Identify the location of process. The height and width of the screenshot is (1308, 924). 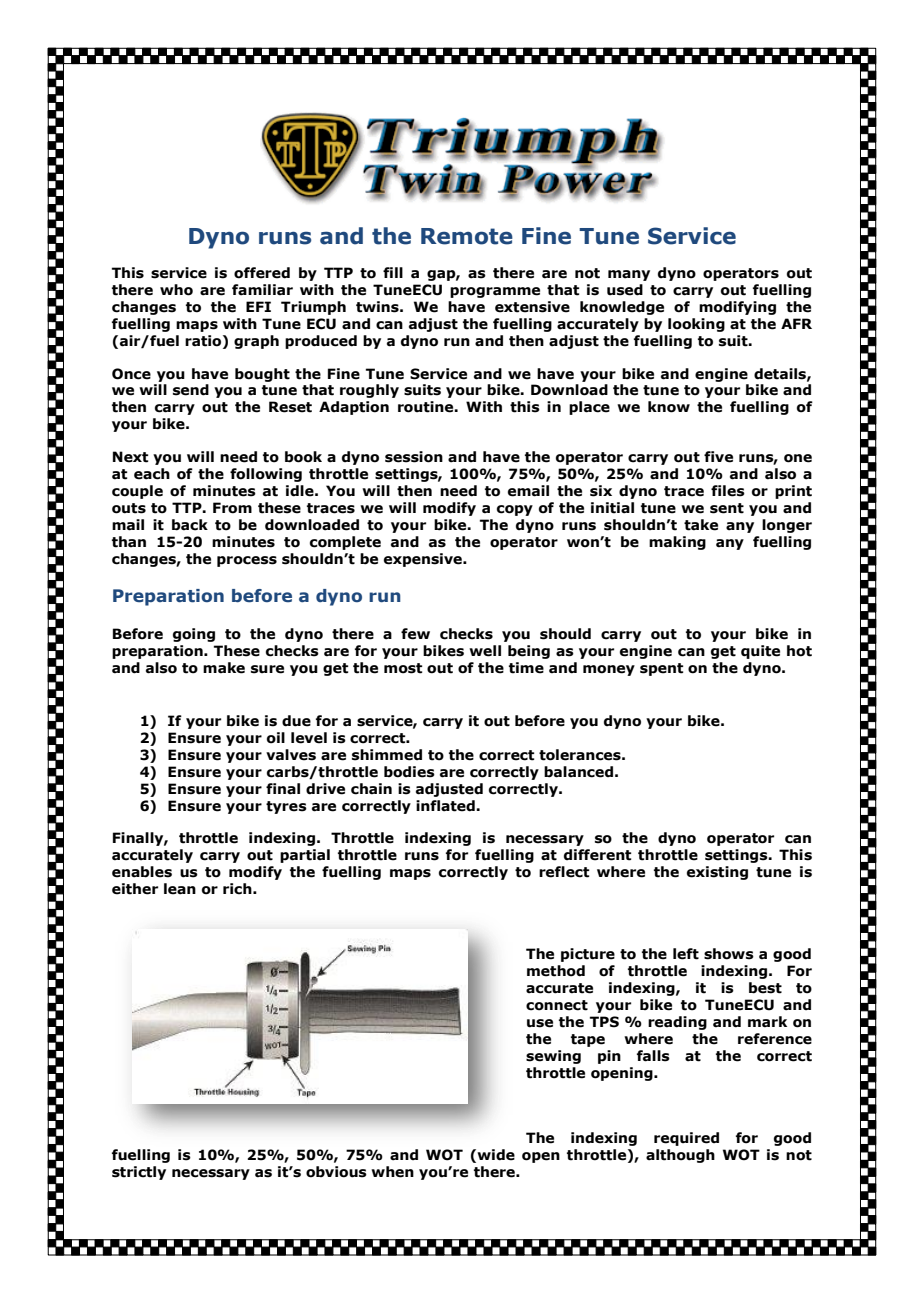
(247, 561).
